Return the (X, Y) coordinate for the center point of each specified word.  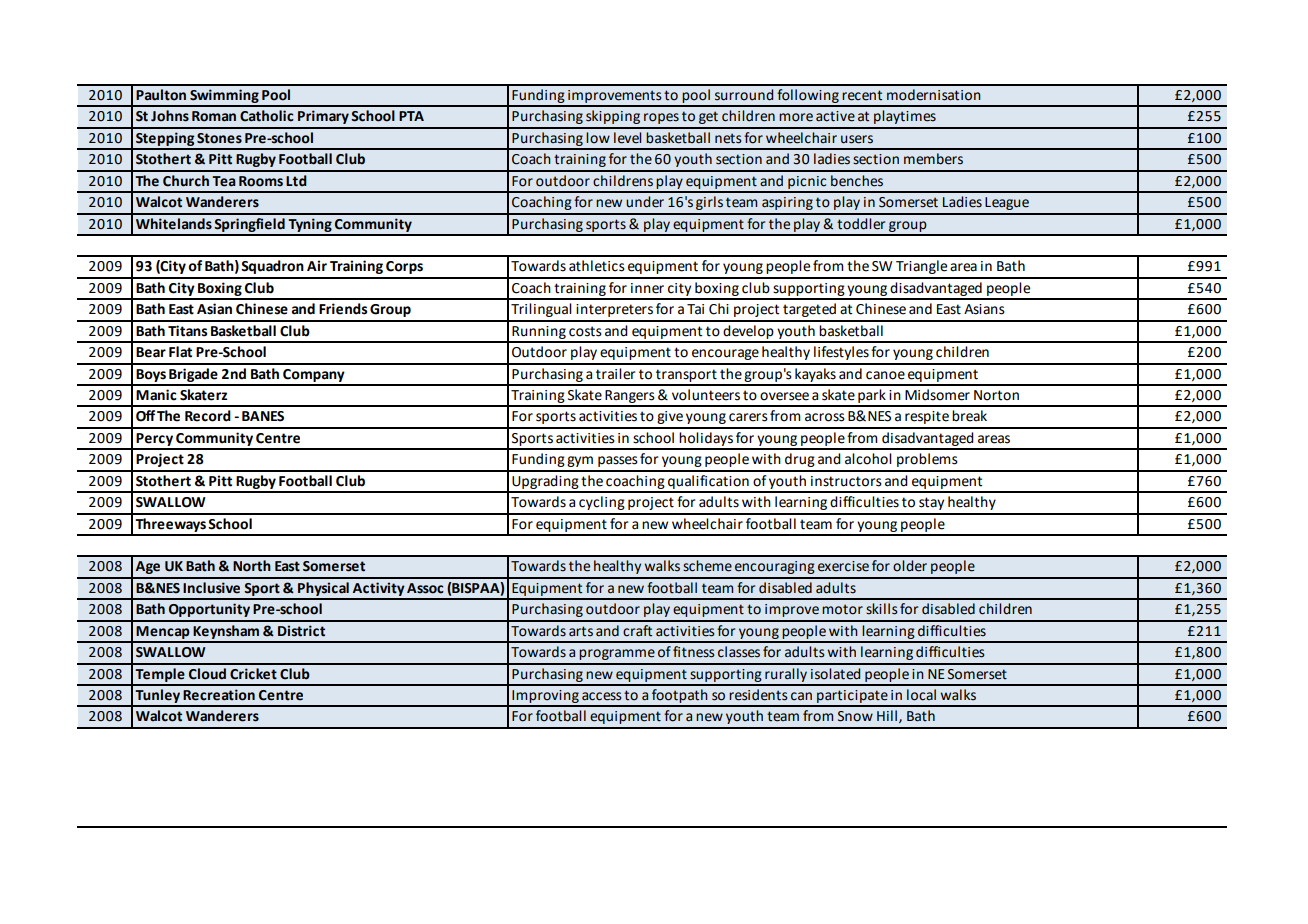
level (627, 138)
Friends (343, 309)
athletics (597, 266)
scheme (707, 566)
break (969, 416)
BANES (263, 416)
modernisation (934, 95)
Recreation (219, 695)
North (252, 566)
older (910, 566)
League (1007, 203)
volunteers (706, 395)
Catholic (267, 116)
